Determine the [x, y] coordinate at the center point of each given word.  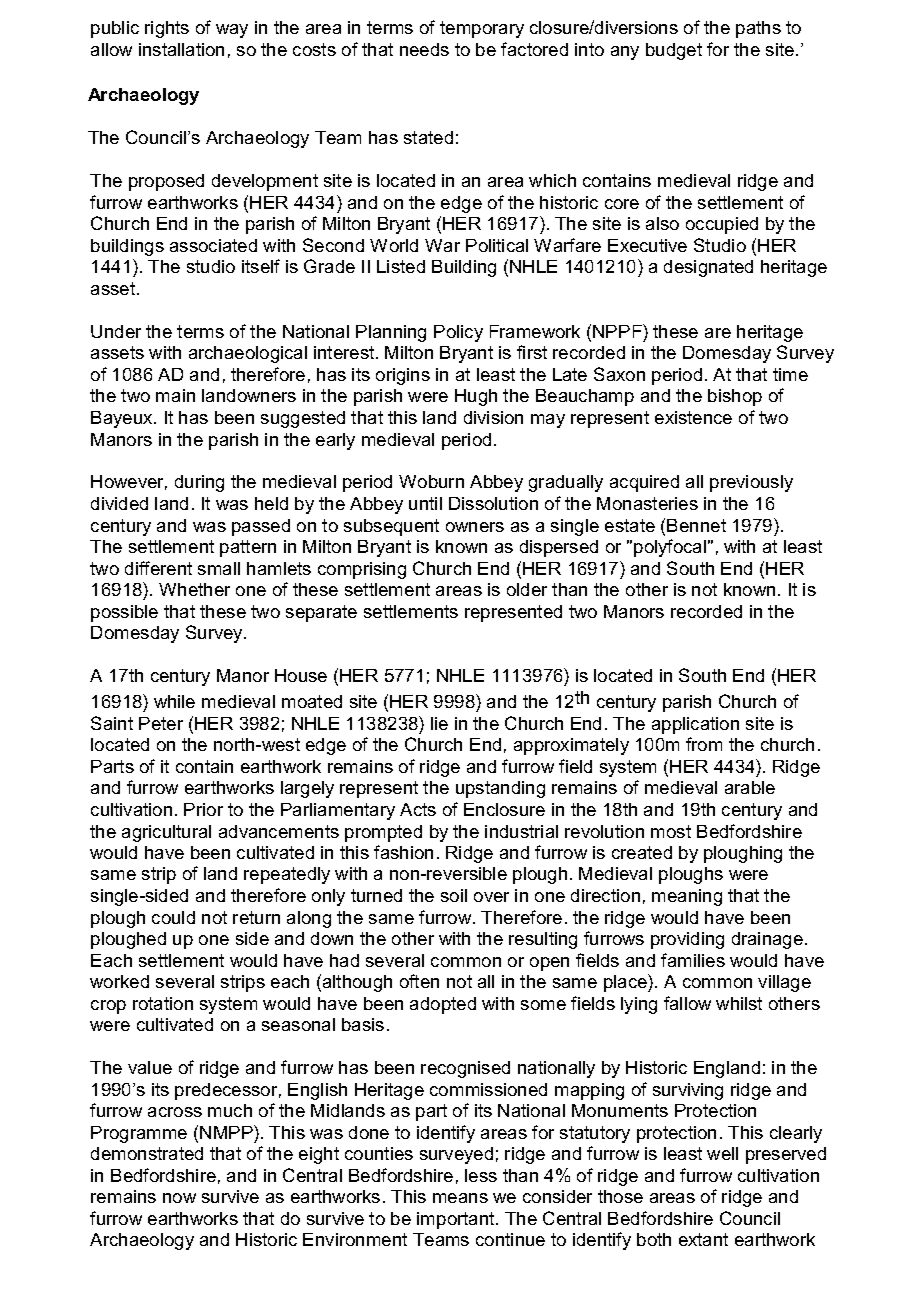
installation [181, 49]
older [527, 589]
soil [454, 895]
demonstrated [147, 1153]
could [173, 917]
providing [687, 940]
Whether [194, 589]
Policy [458, 333]
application [695, 725]
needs [424, 49]
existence [693, 417]
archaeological [248, 354]
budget [674, 51]
